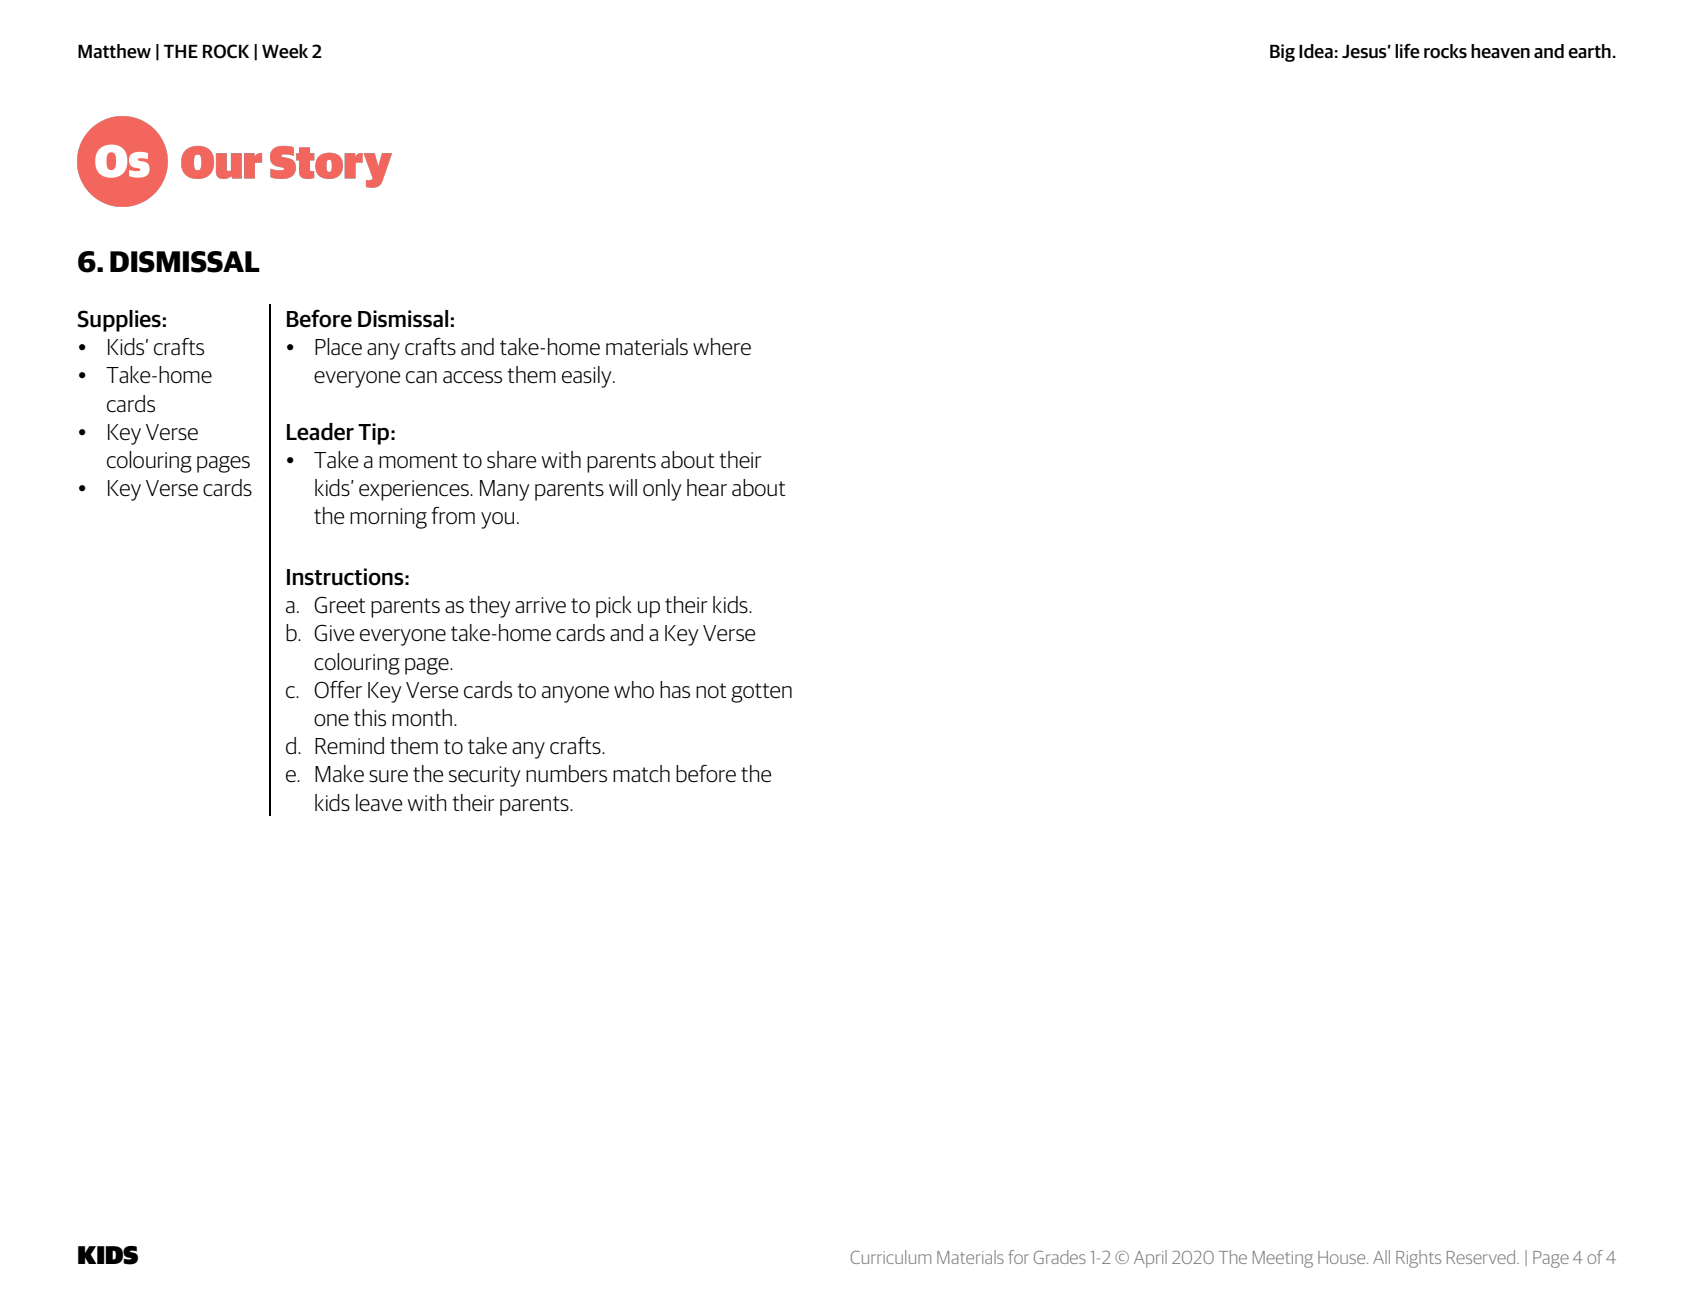 The height and width of the document is (1308, 1693). Describe the element at coordinates (1282, 53) in the document. I see `Big` at that location.
